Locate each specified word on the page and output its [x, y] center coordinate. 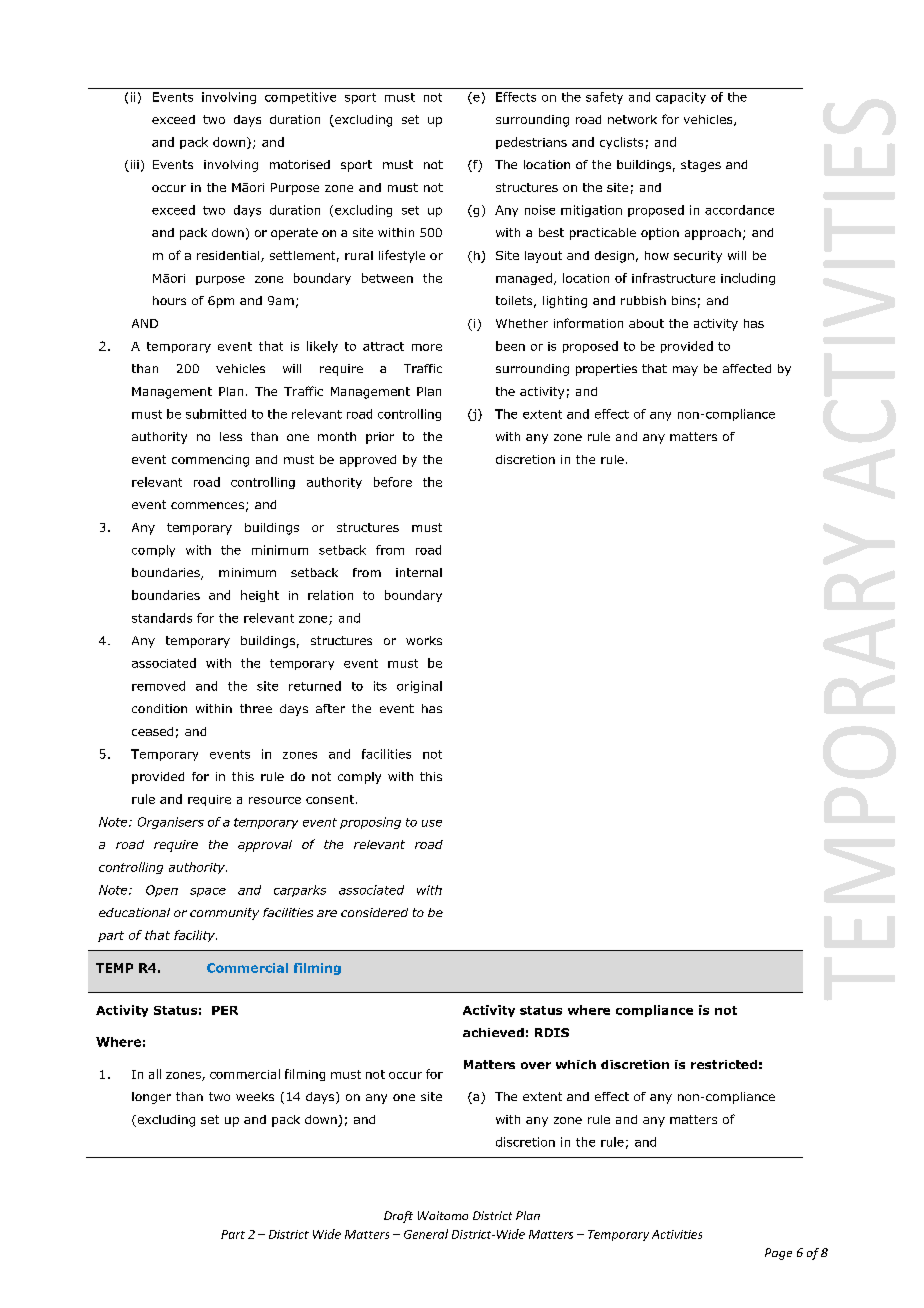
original [419, 687]
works [424, 640]
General [426, 1234]
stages [701, 166]
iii [133, 166]
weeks [255, 1096]
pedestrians [531, 143]
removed [158, 686]
